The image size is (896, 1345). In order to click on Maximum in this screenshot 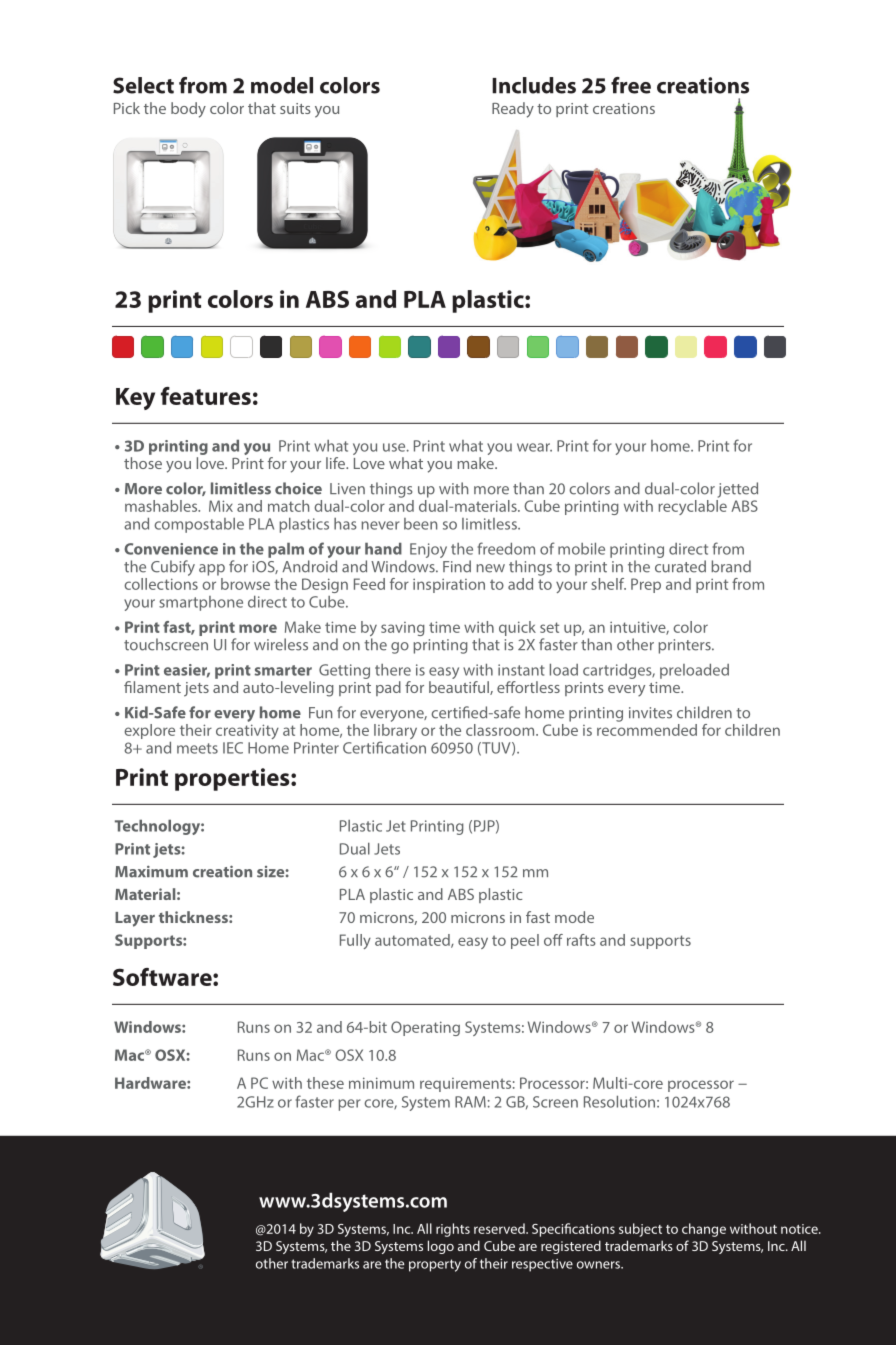, I will do `click(151, 872)`.
